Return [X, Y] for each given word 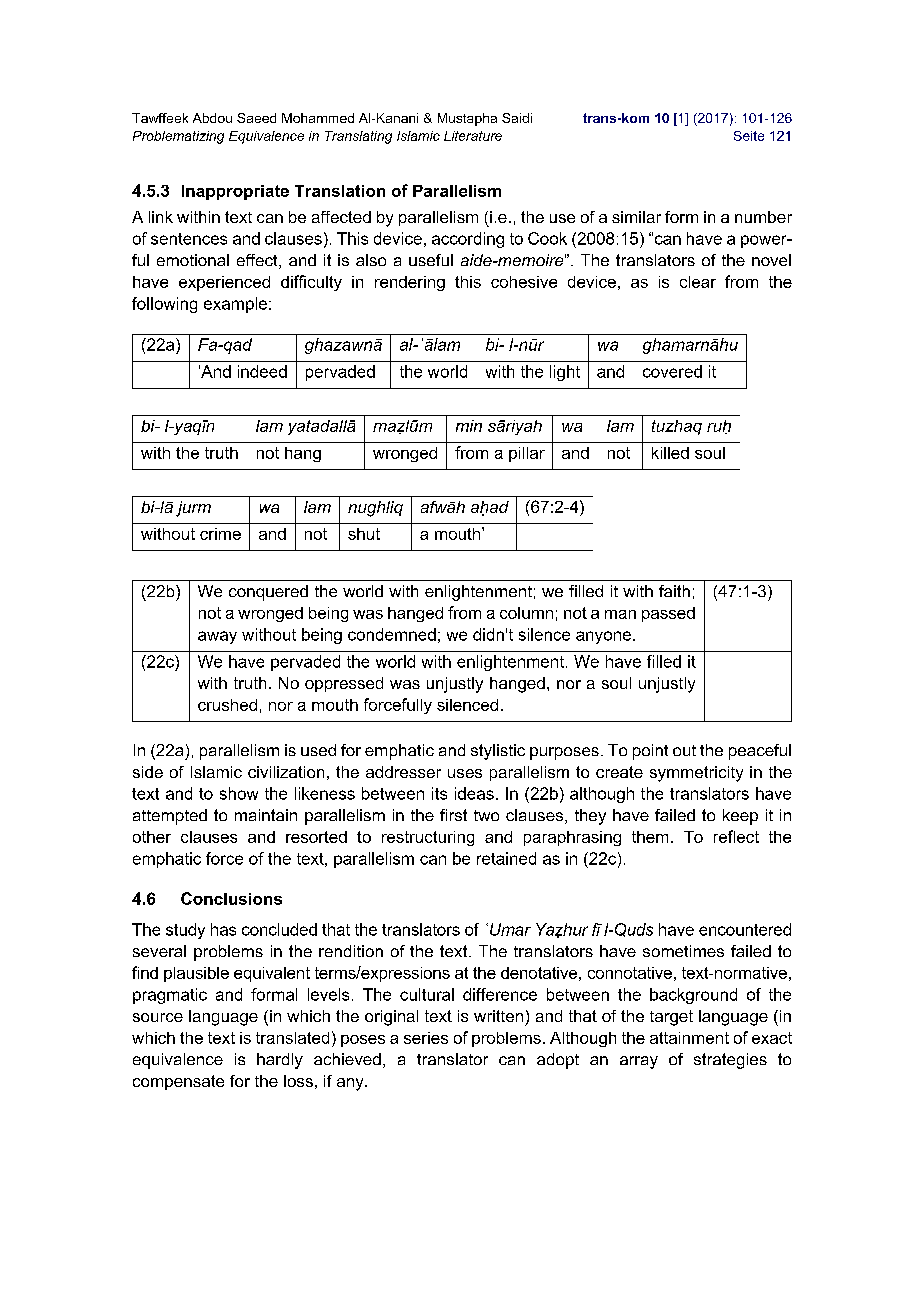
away [217, 637]
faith [674, 591]
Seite [749, 136]
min [469, 426]
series [426, 1038]
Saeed [256, 118]
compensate [178, 1082]
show [239, 793]
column [526, 613]
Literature [473, 136]
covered [672, 371]
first [453, 815]
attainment [689, 1038]
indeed [262, 371]
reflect [736, 836]
